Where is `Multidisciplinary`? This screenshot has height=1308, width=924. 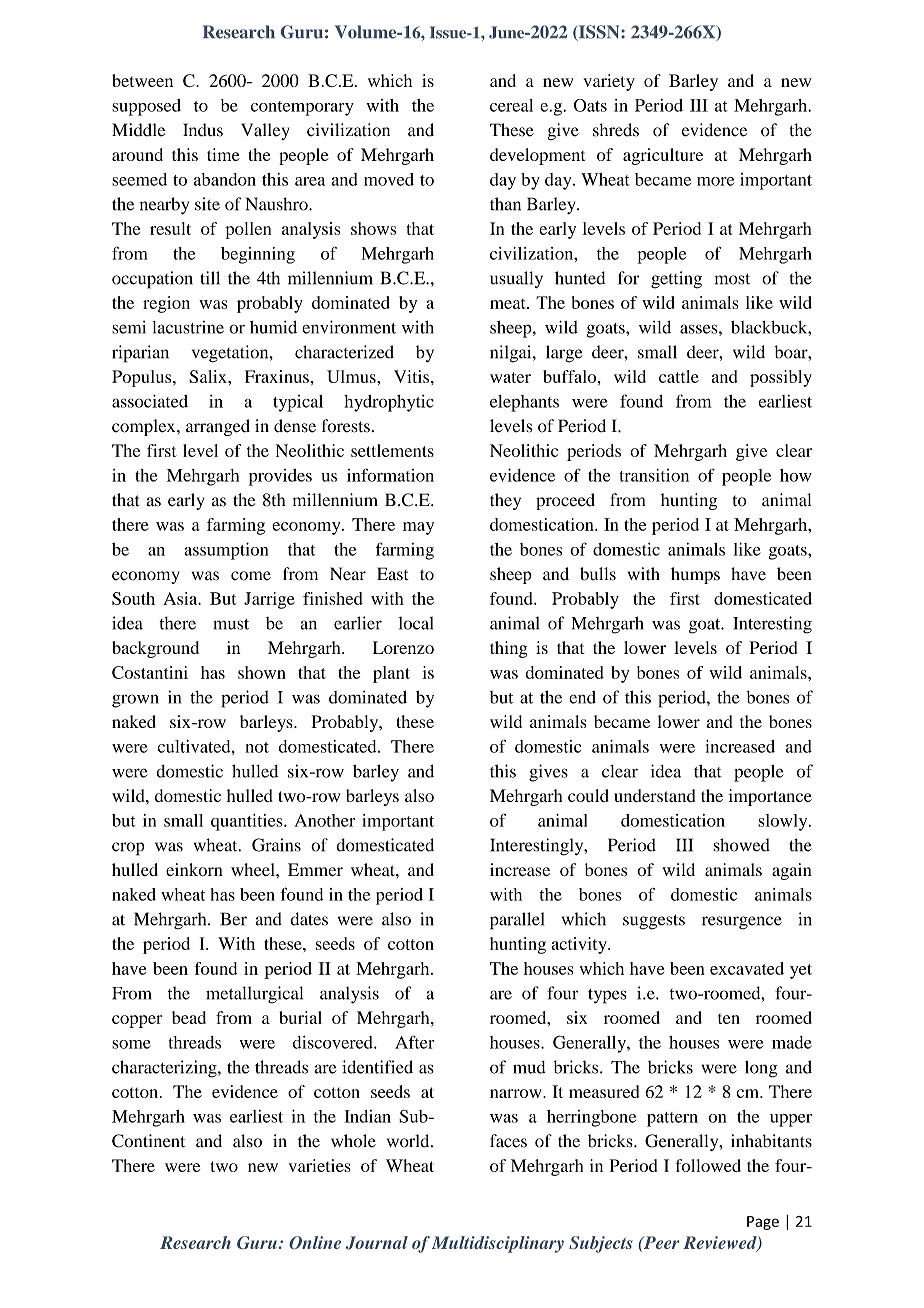
Multidisciplinary is located at coordinates (498, 1244).
